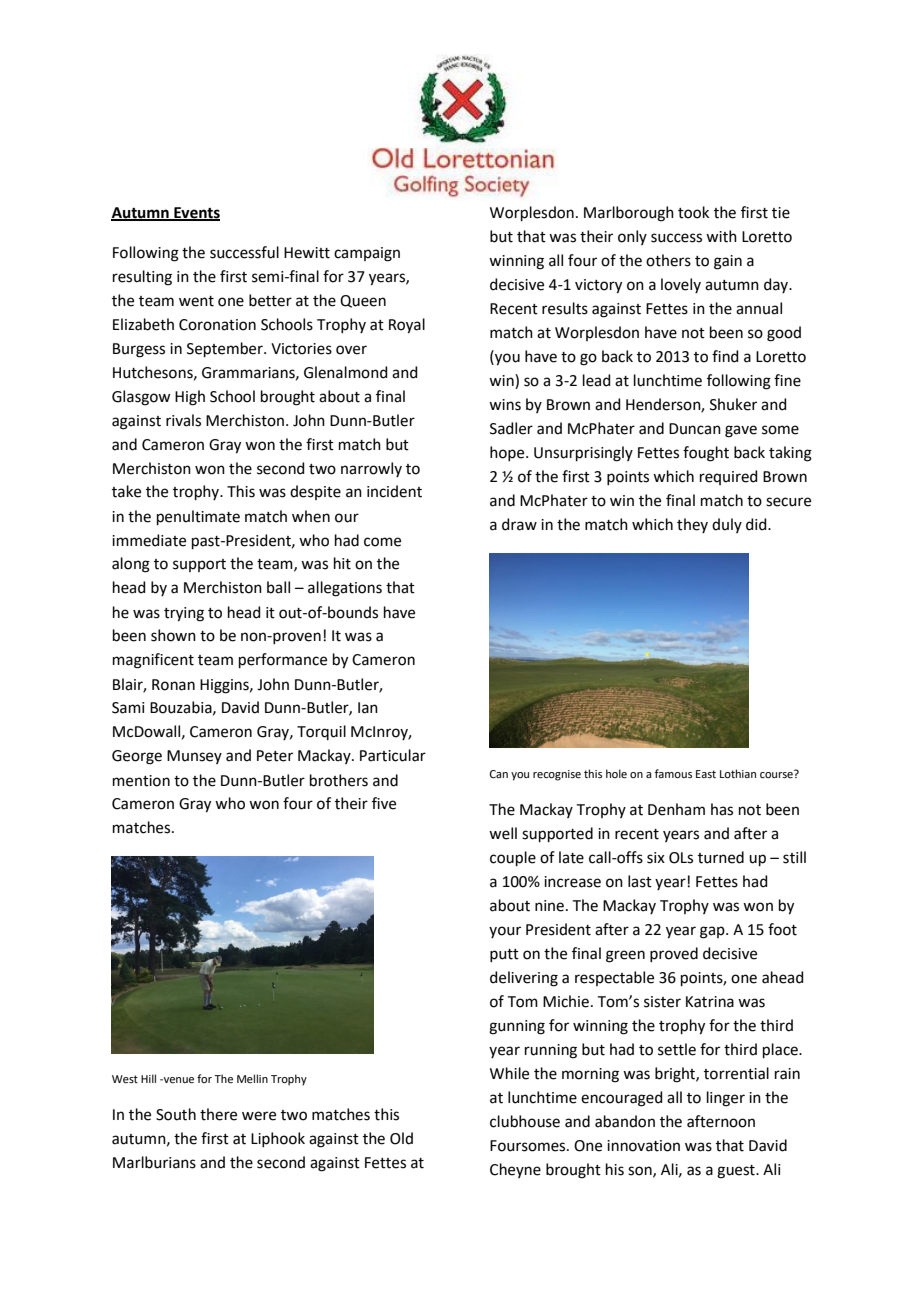  Describe the element at coordinates (505, 932) in the screenshot. I see `your` at that location.
